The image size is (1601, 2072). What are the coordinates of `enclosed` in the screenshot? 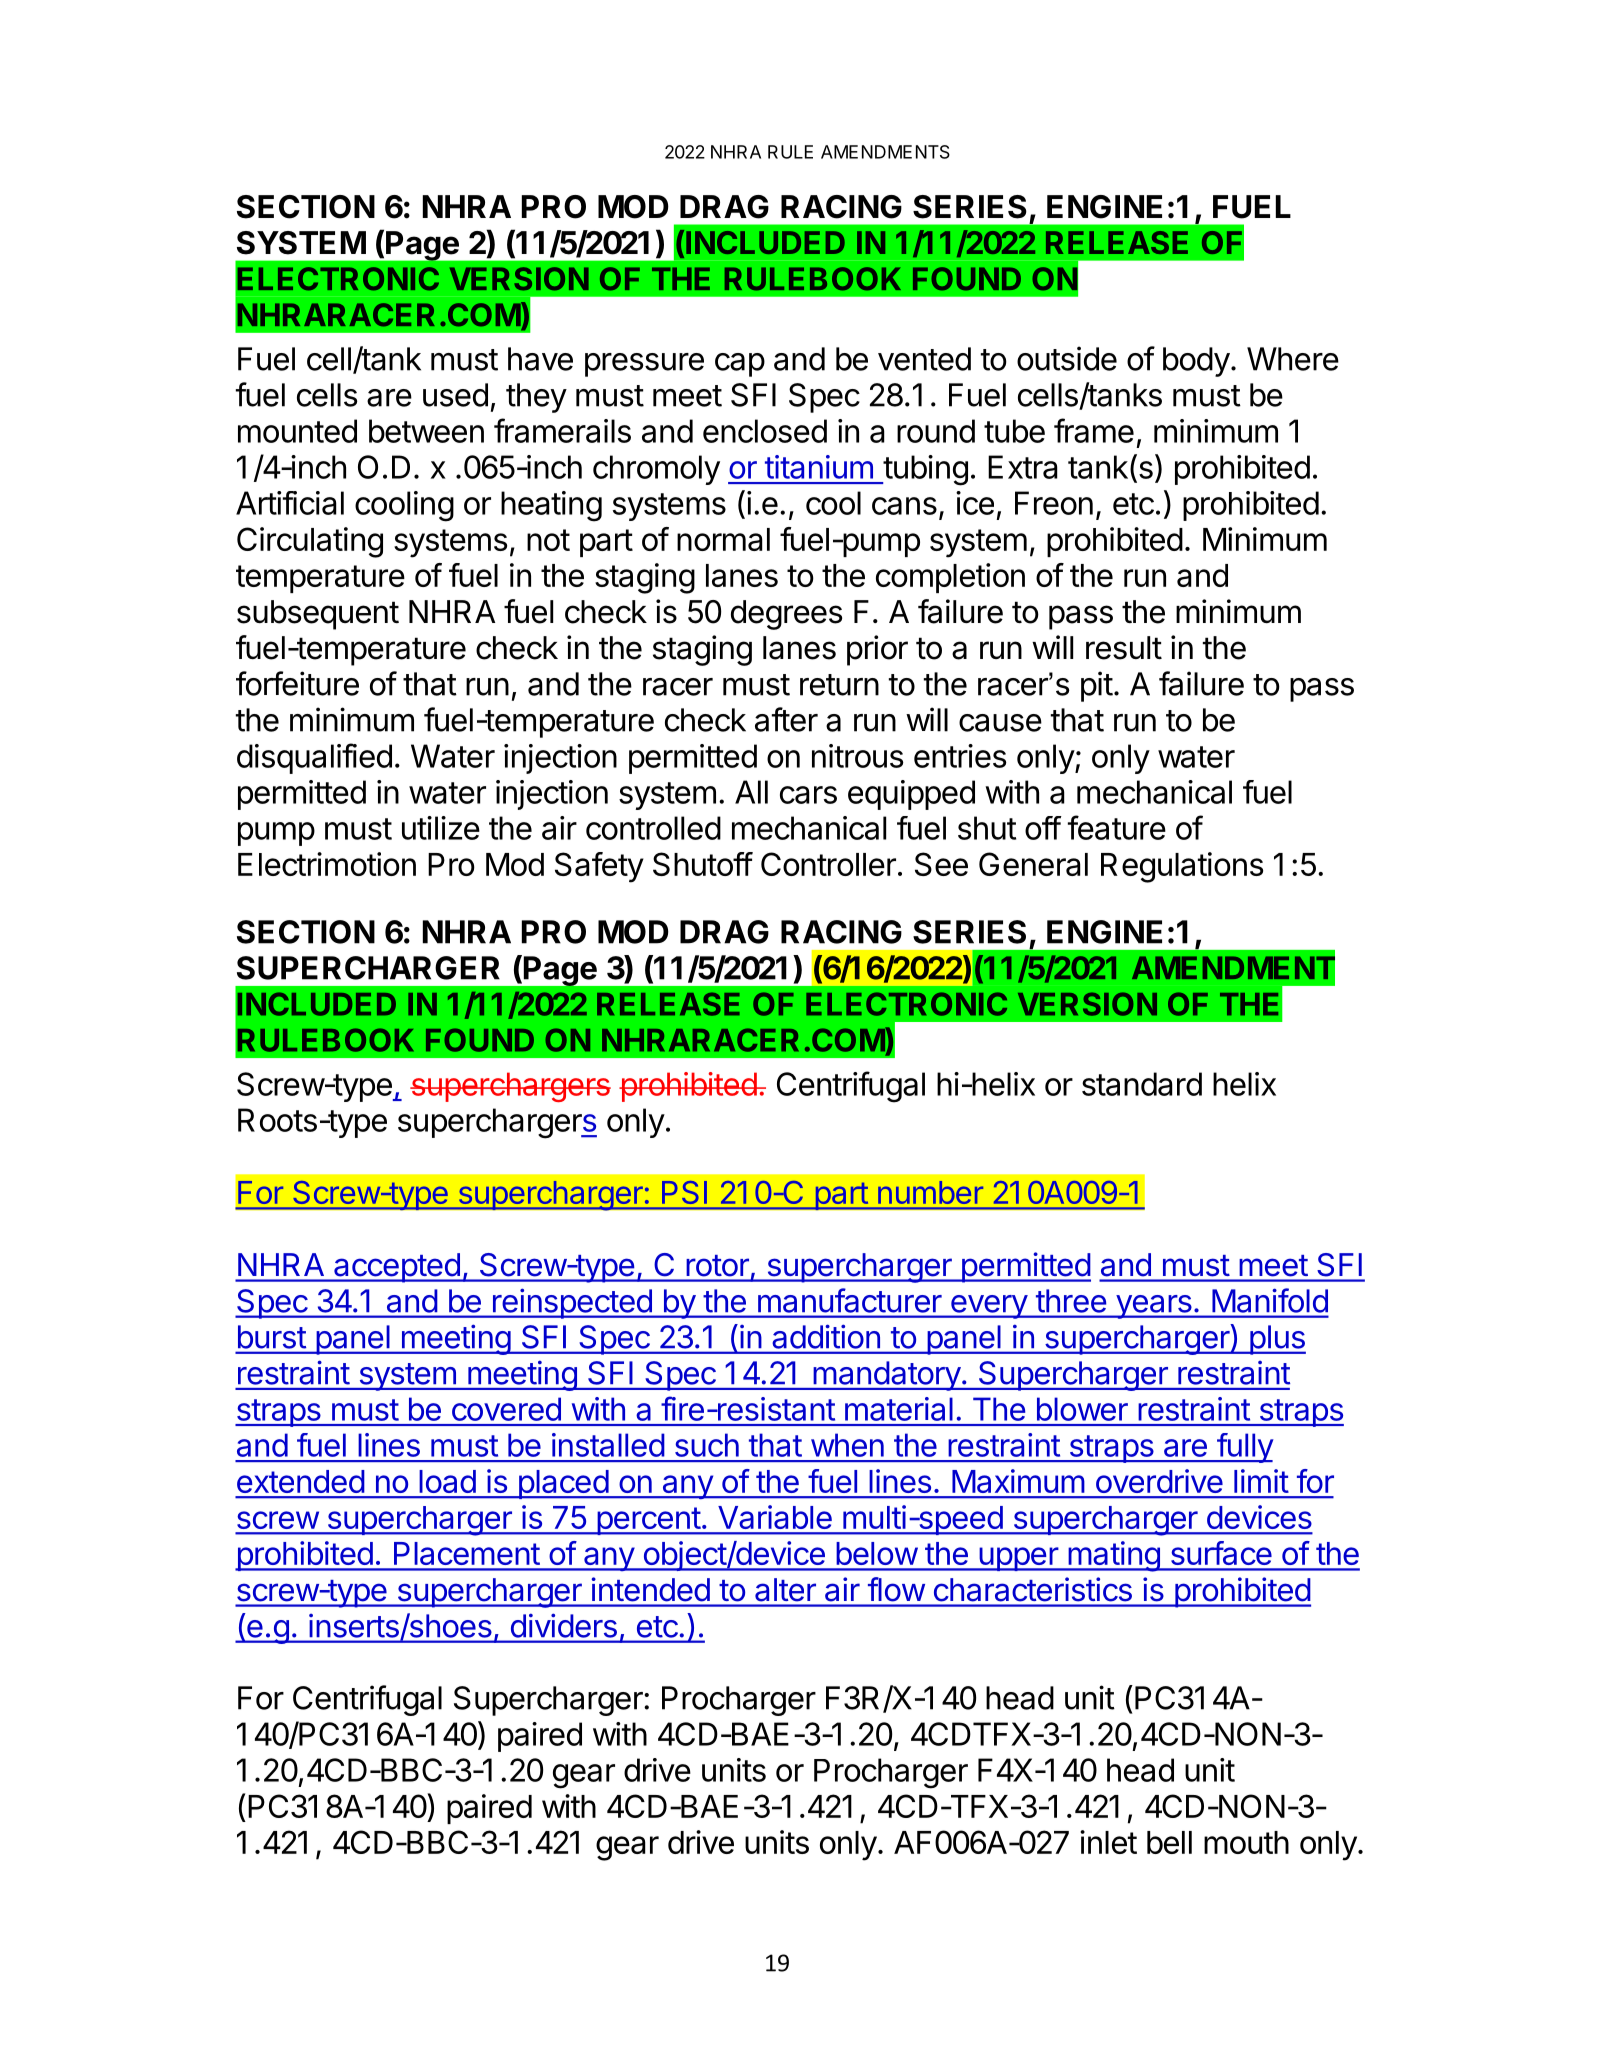 It's located at (765, 431).
